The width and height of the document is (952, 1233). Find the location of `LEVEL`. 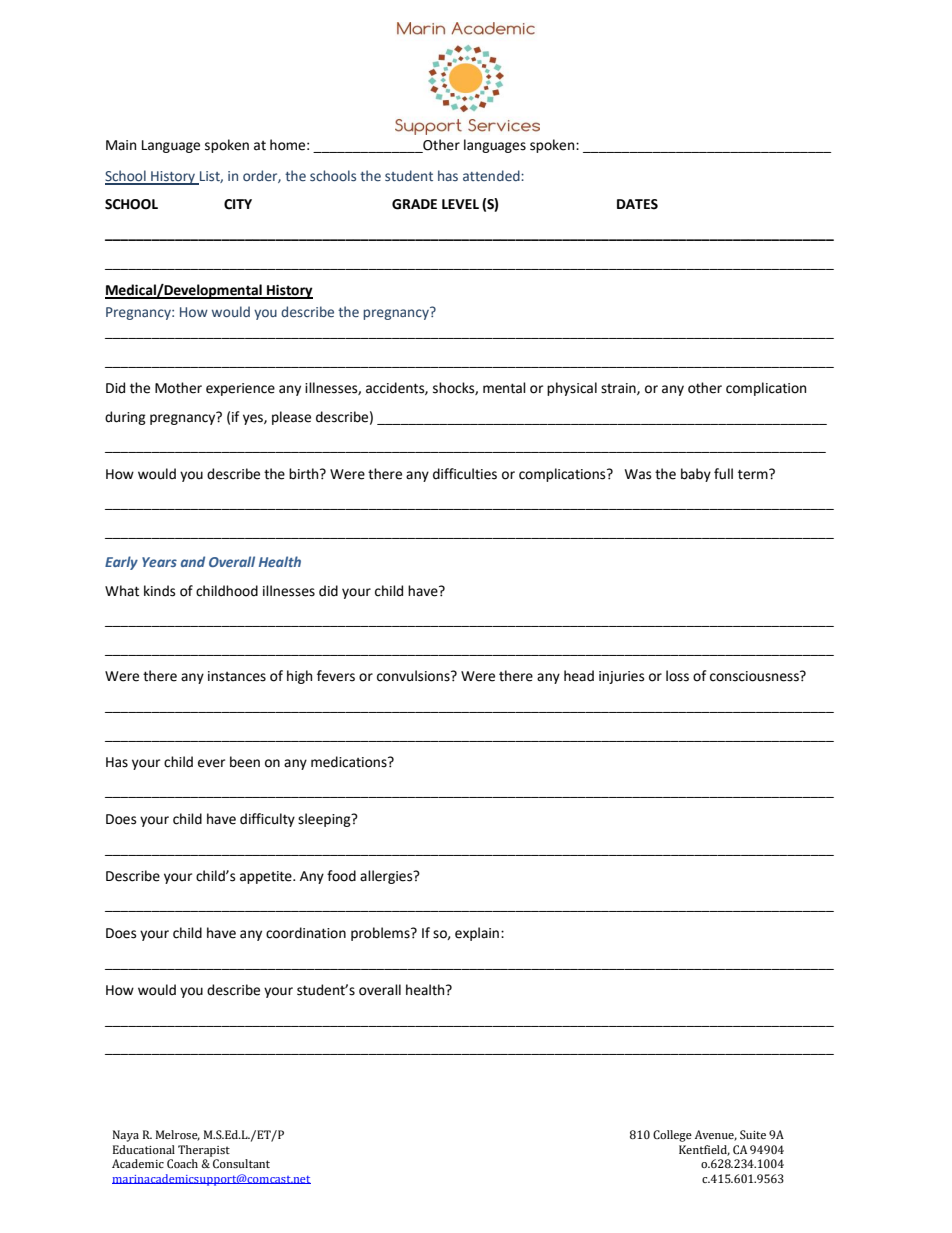

LEVEL is located at coordinates (460, 204).
